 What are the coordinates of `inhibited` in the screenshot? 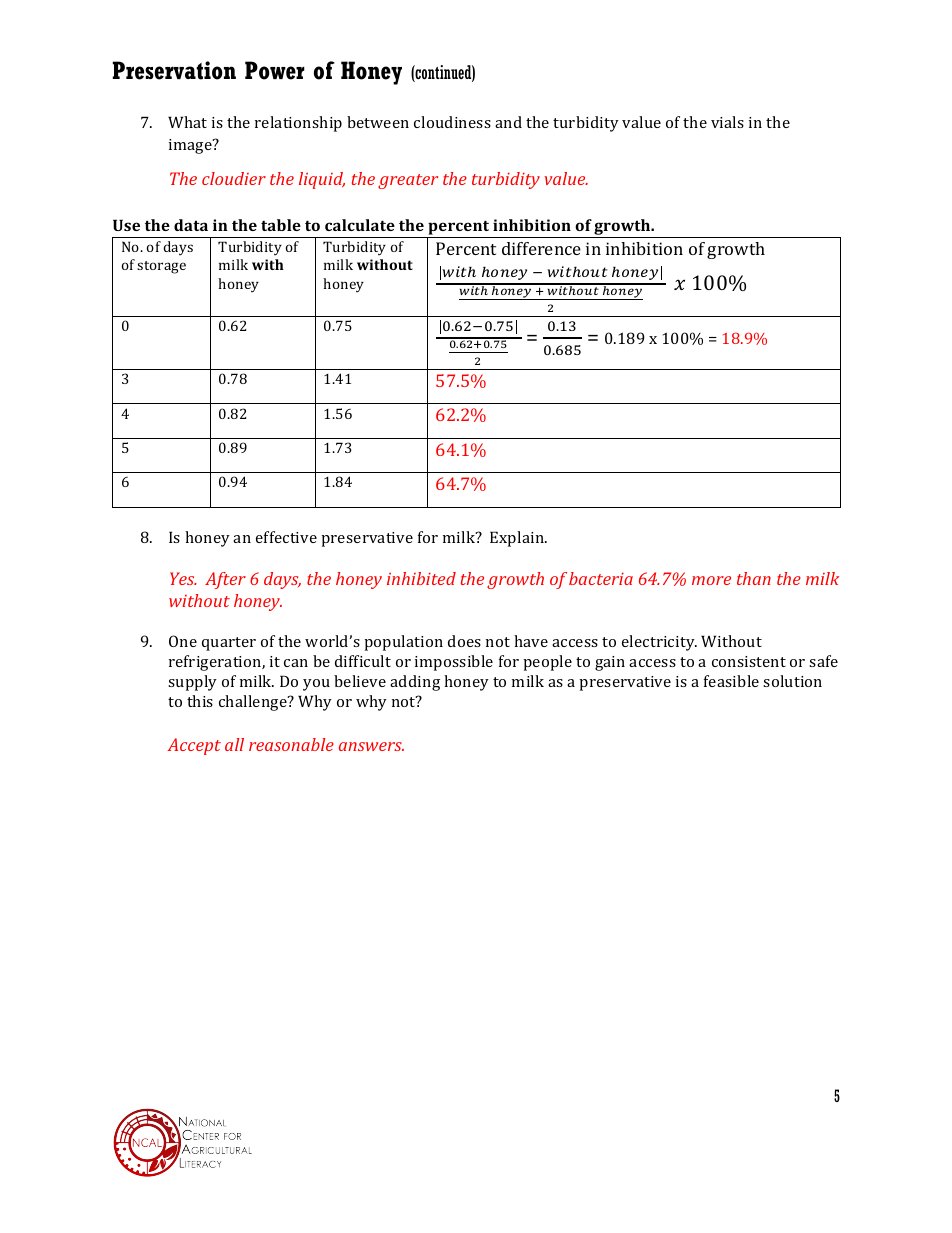 It's located at (421, 578).
